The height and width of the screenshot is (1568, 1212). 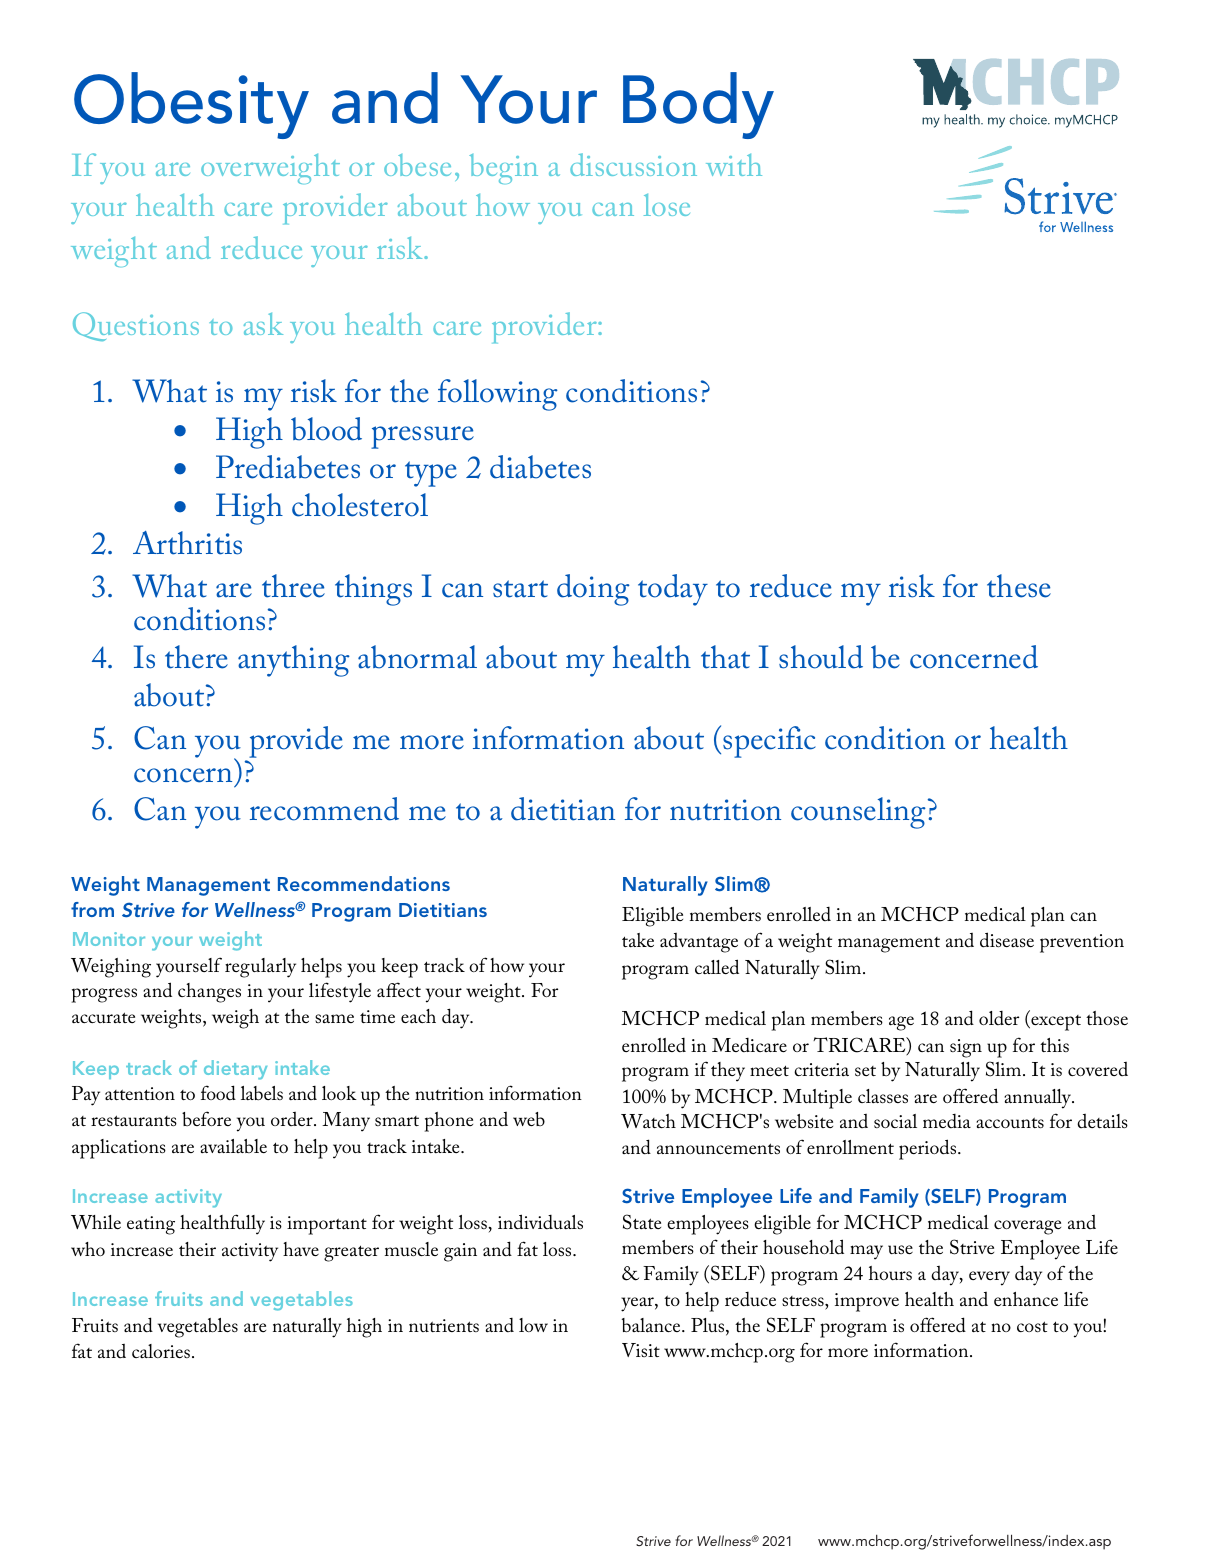 I want to click on calories, so click(x=161, y=1351).
